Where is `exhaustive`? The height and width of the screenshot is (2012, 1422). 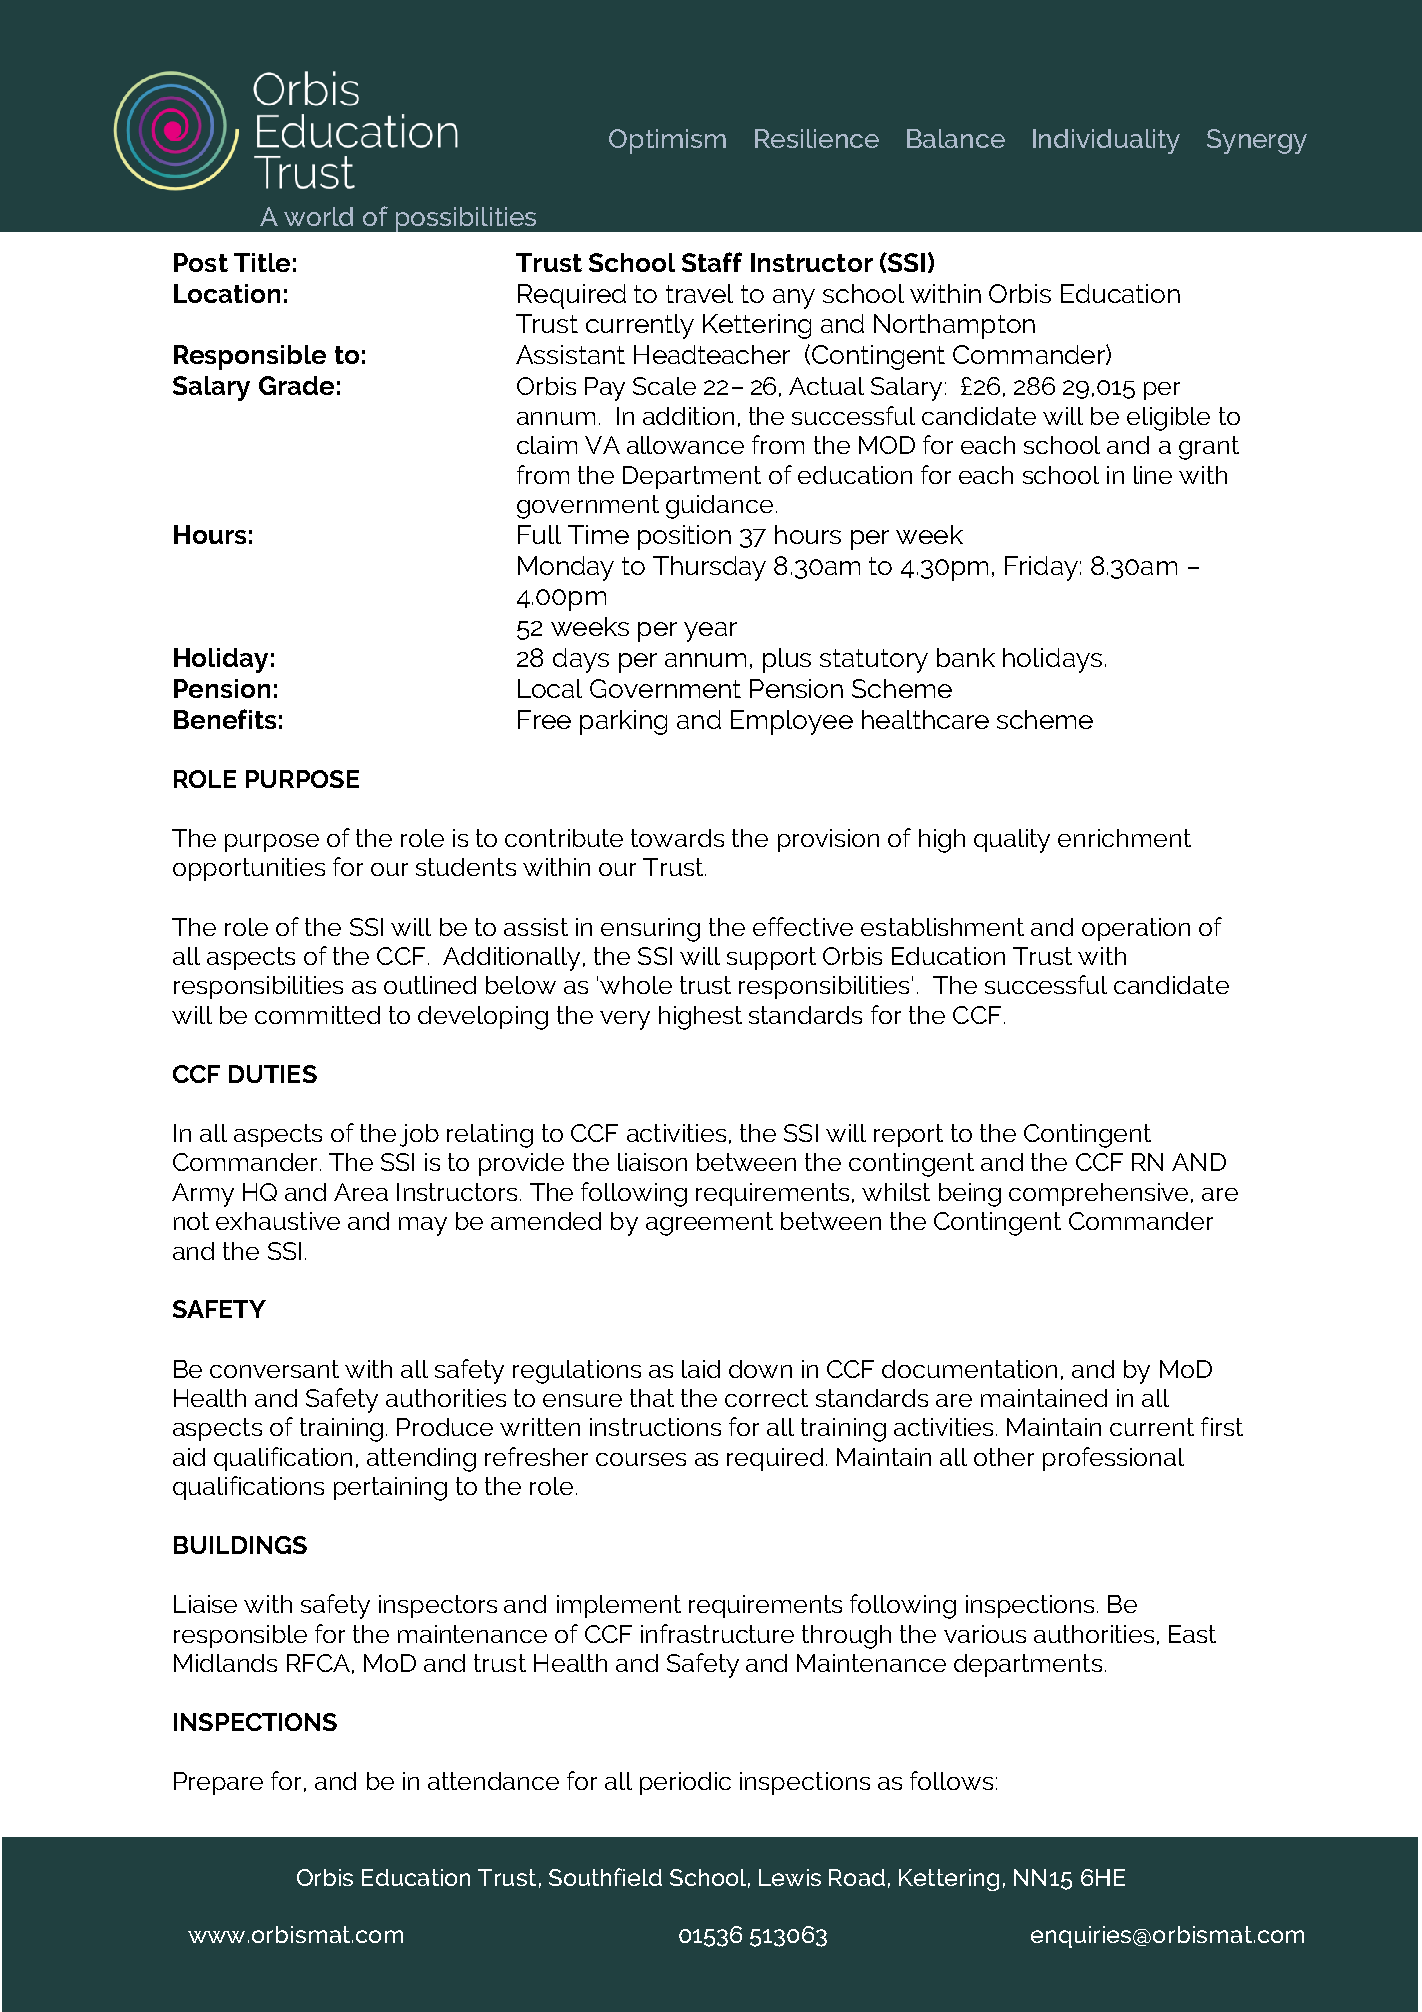
exhaustive is located at coordinates (278, 1221).
